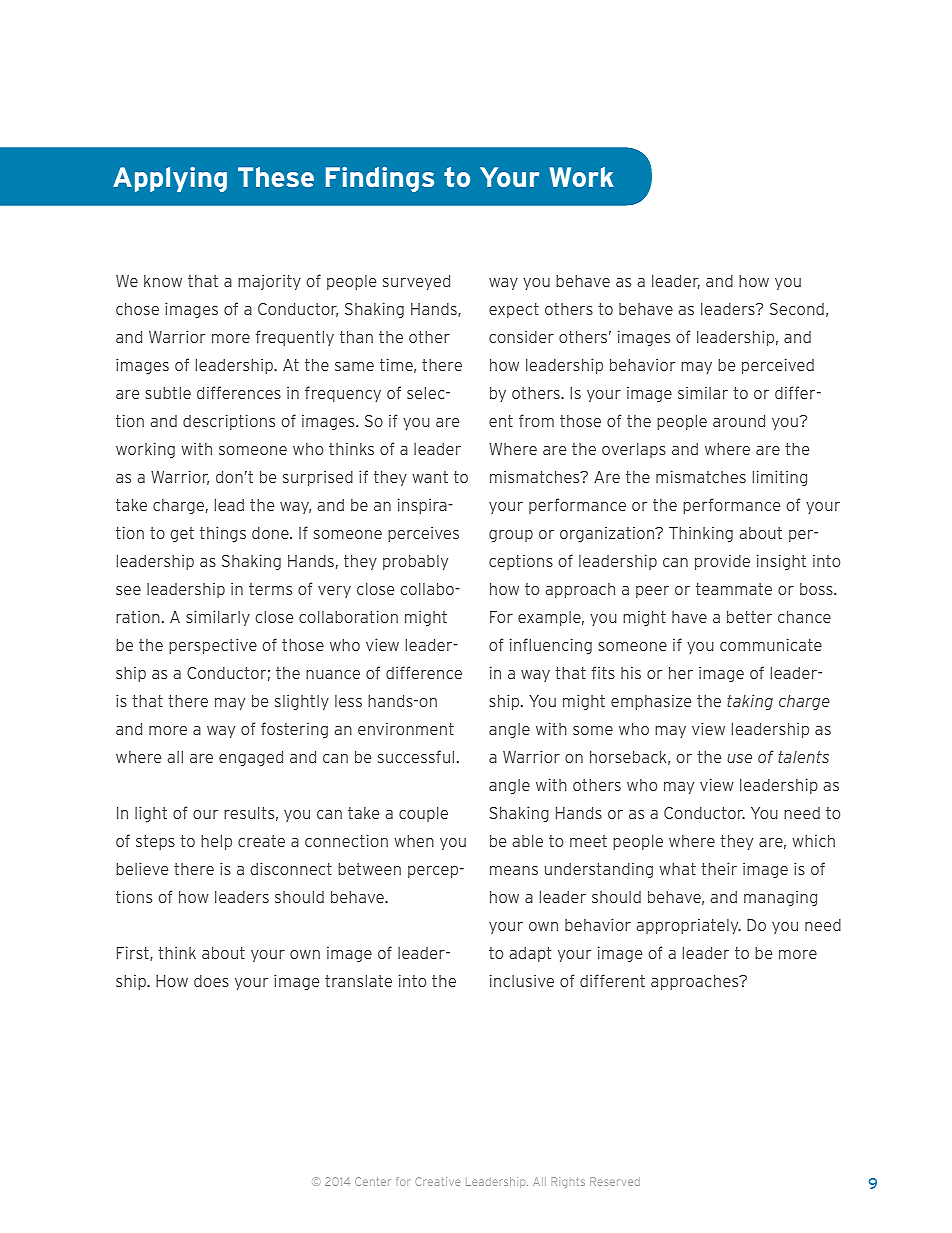 This document has width=952, height=1233. I want to click on Creative, so click(437, 1181).
